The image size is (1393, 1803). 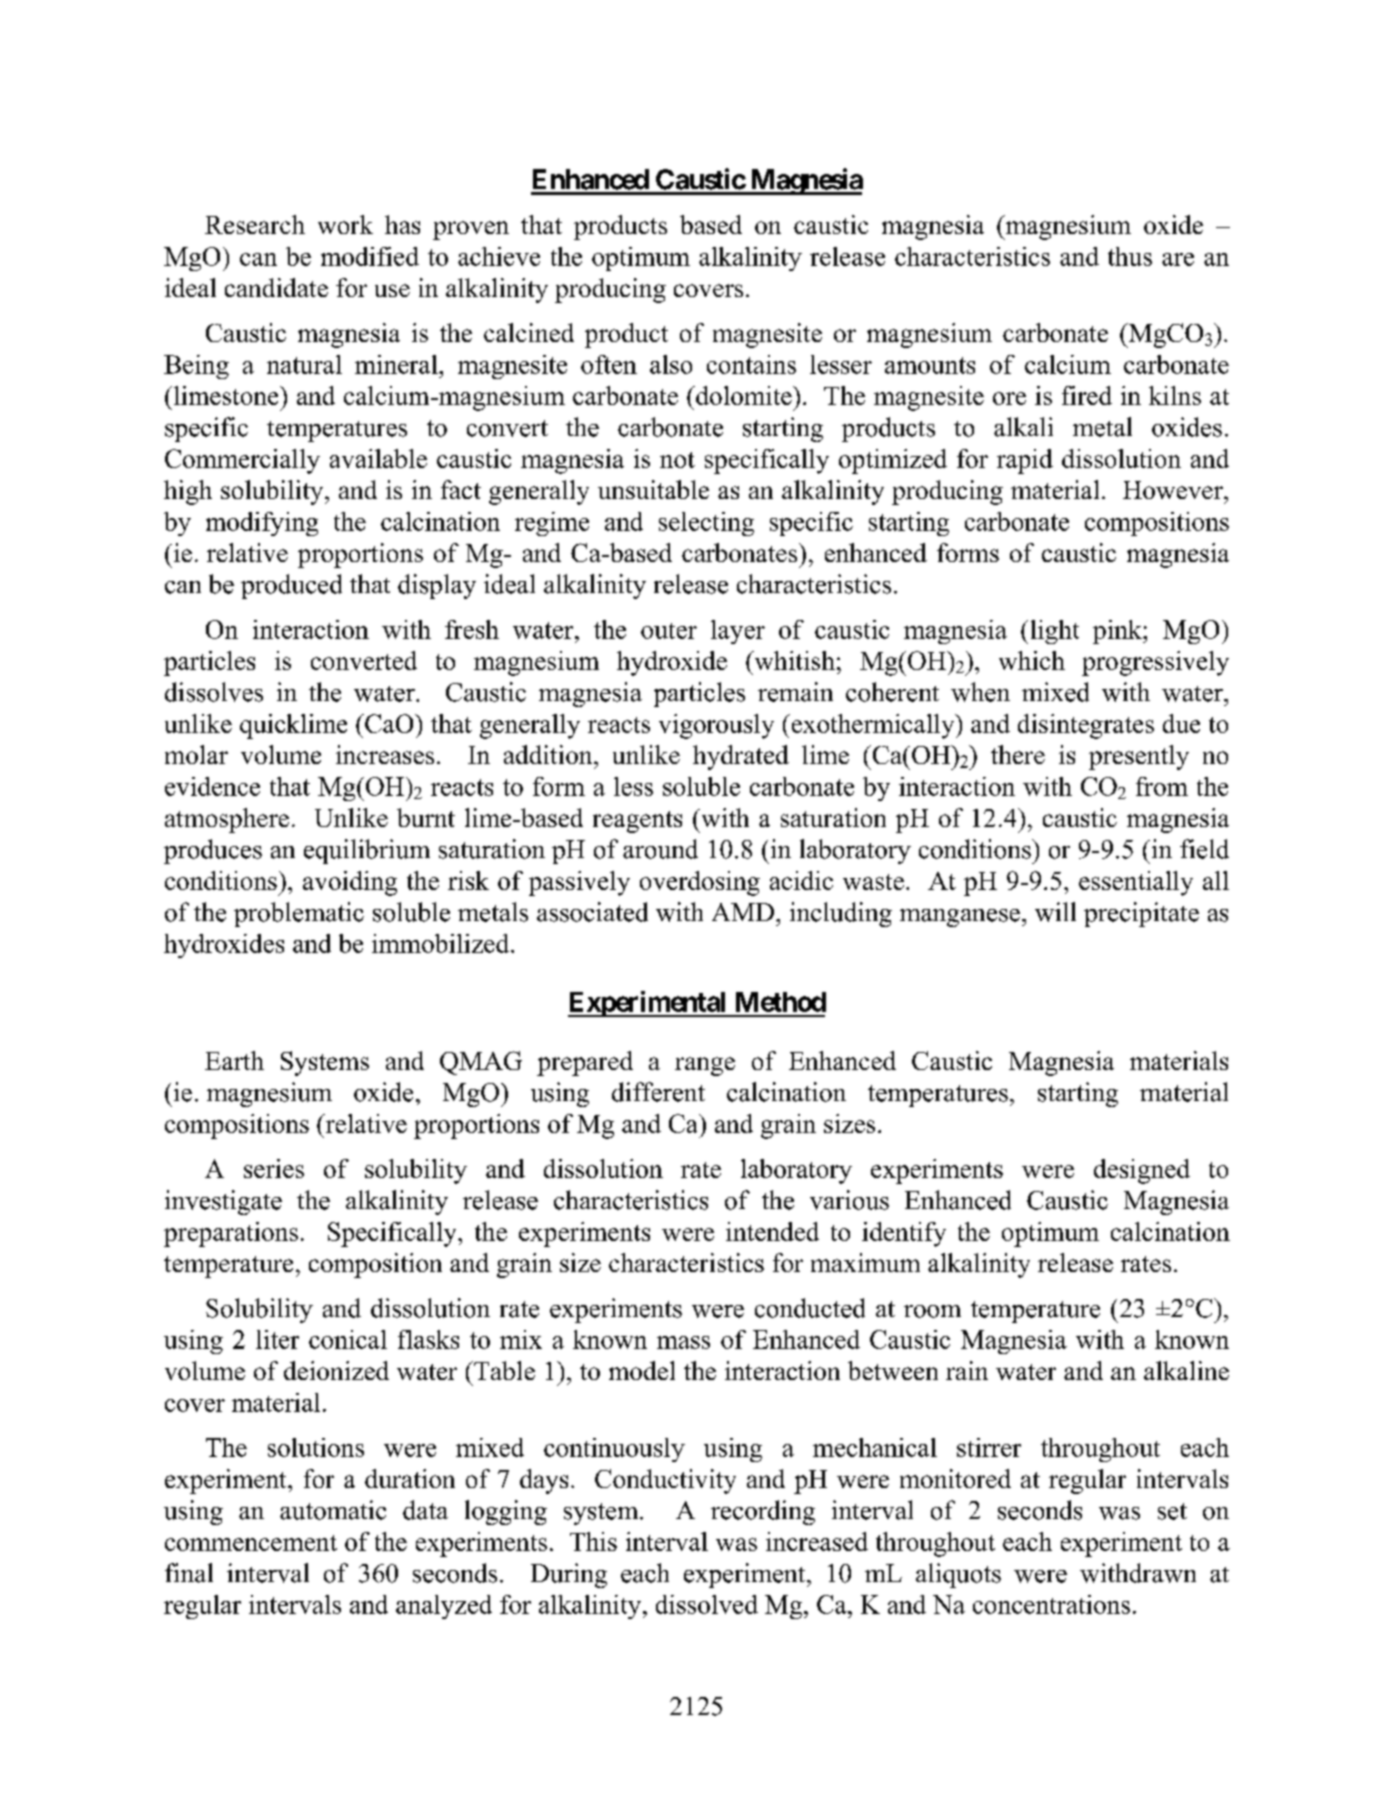 What do you see at coordinates (1130, 256) in the screenshot?
I see `thus` at bounding box center [1130, 256].
